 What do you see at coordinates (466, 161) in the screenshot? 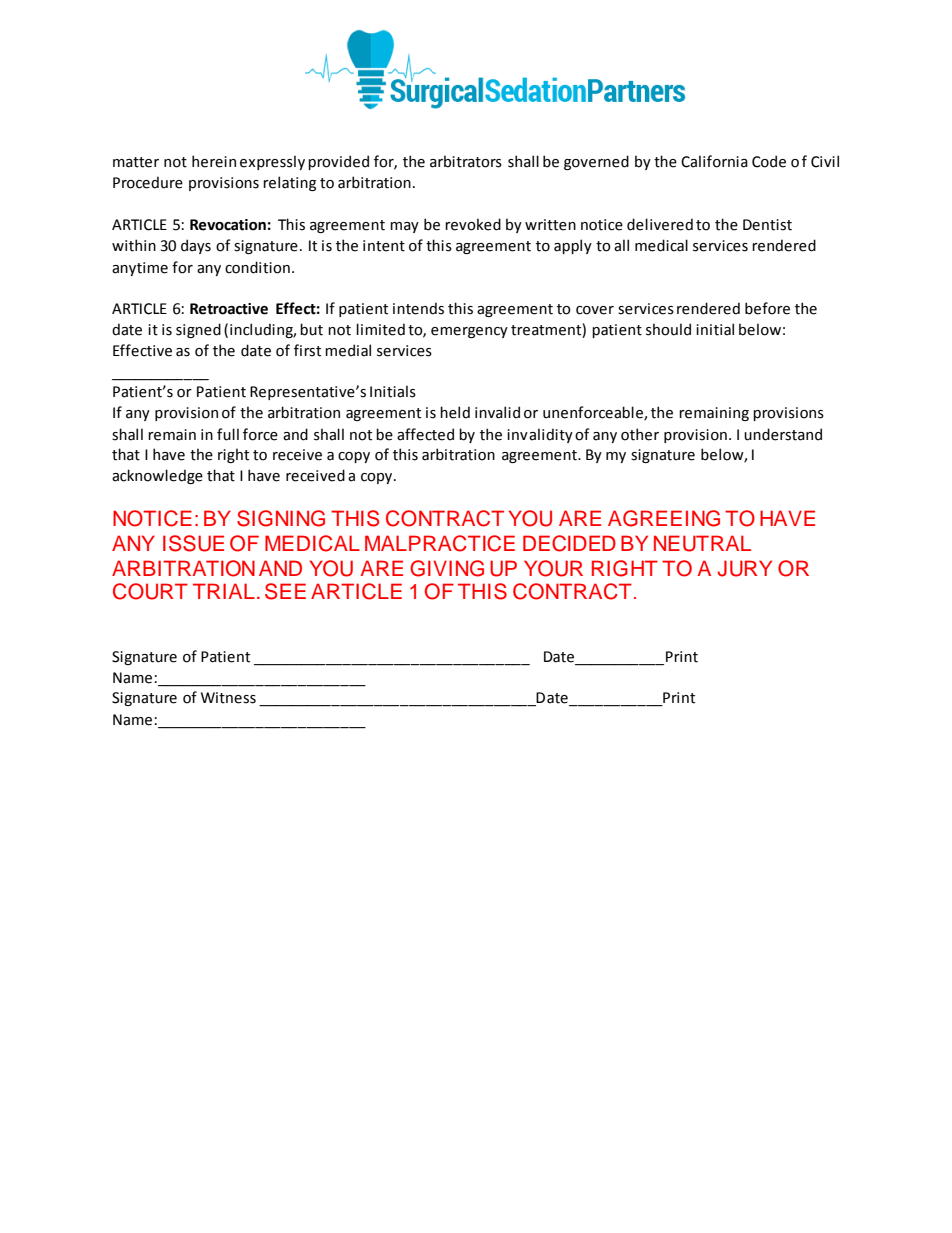
I see `arbitrators` at bounding box center [466, 161].
